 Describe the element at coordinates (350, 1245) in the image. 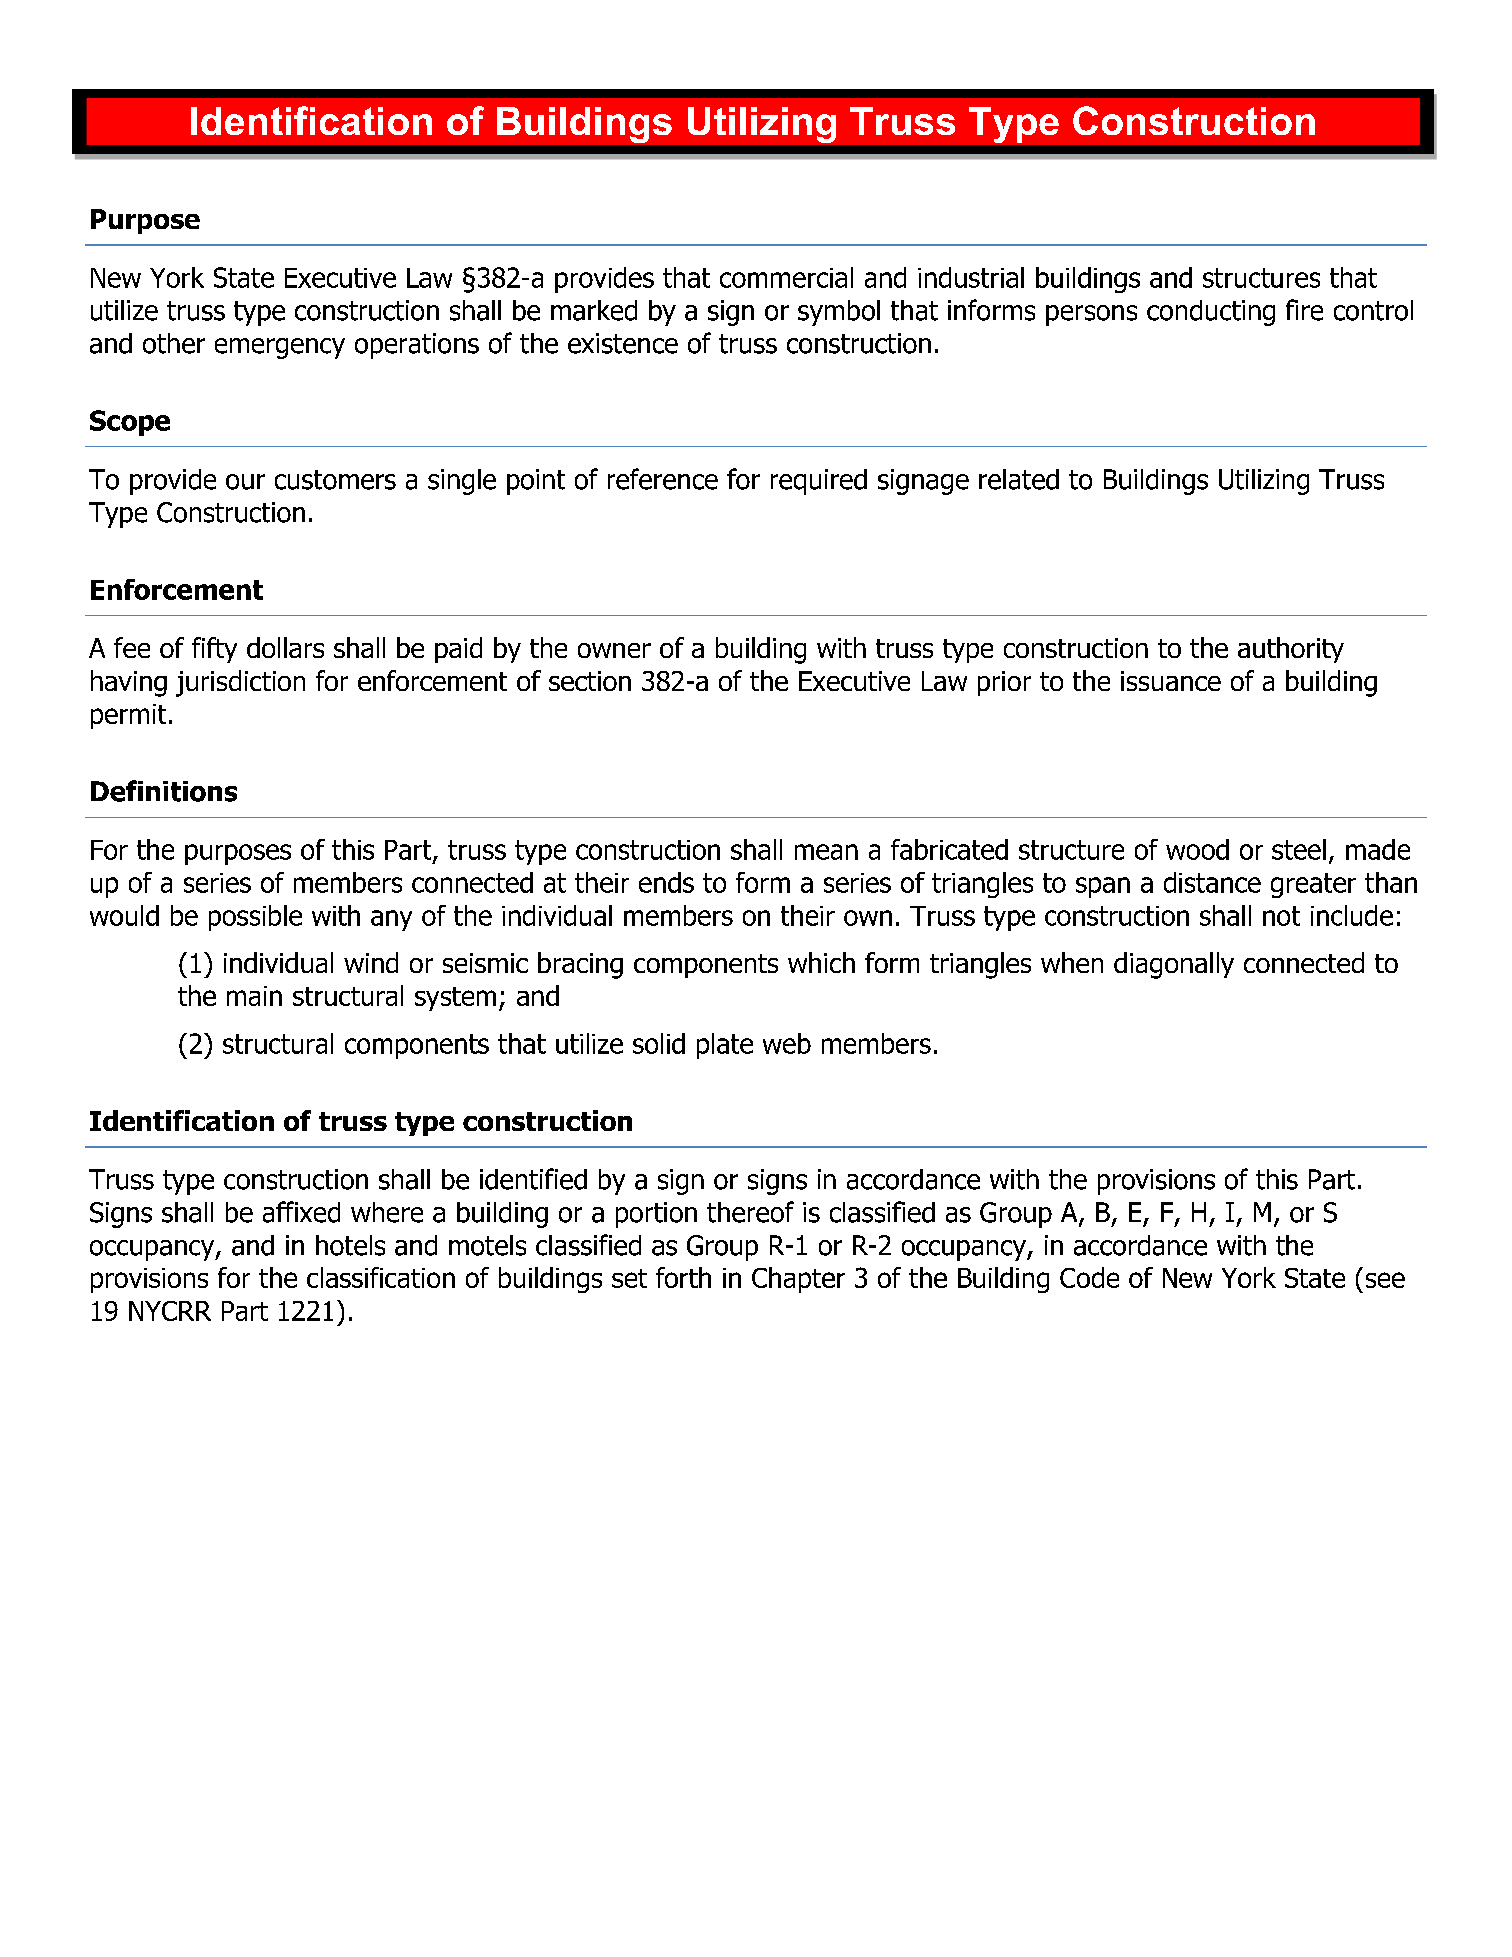

I see `hotels` at that location.
